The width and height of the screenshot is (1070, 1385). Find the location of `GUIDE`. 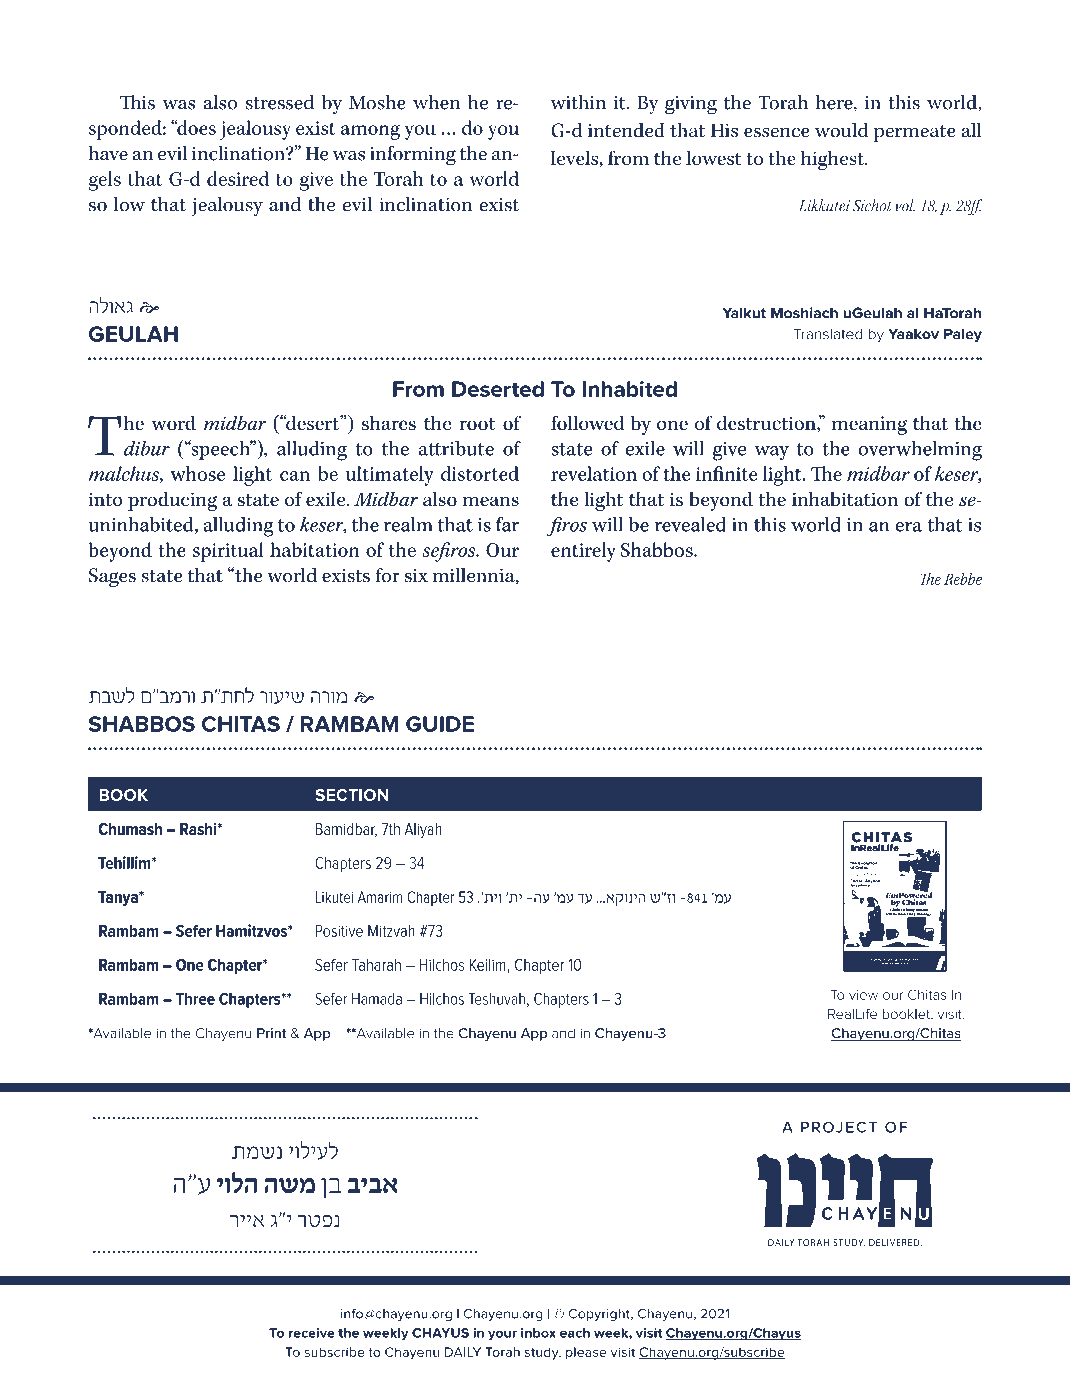

GUIDE is located at coordinates (440, 724).
